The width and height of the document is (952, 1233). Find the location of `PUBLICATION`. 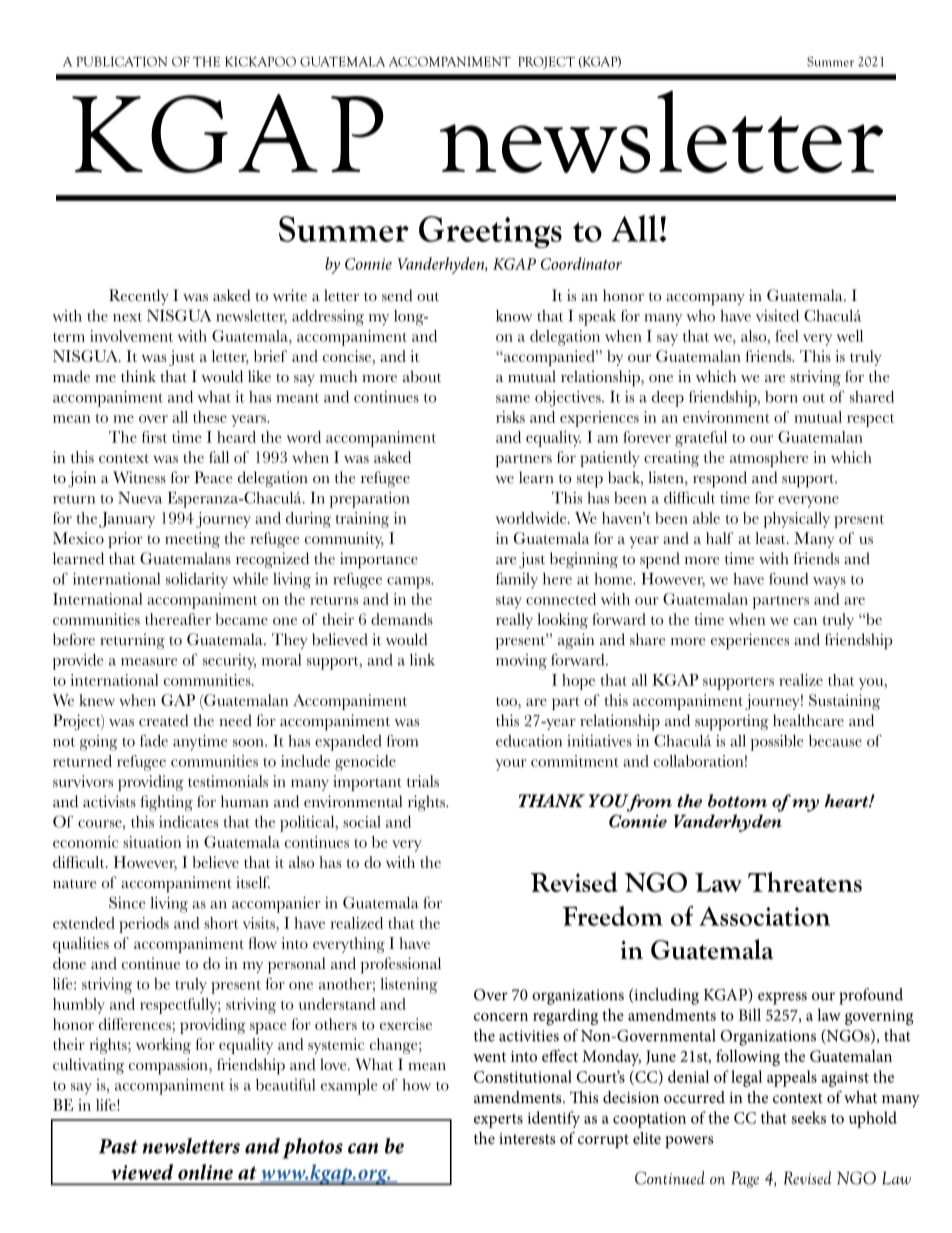

PUBLICATION is located at coordinates (122, 61).
